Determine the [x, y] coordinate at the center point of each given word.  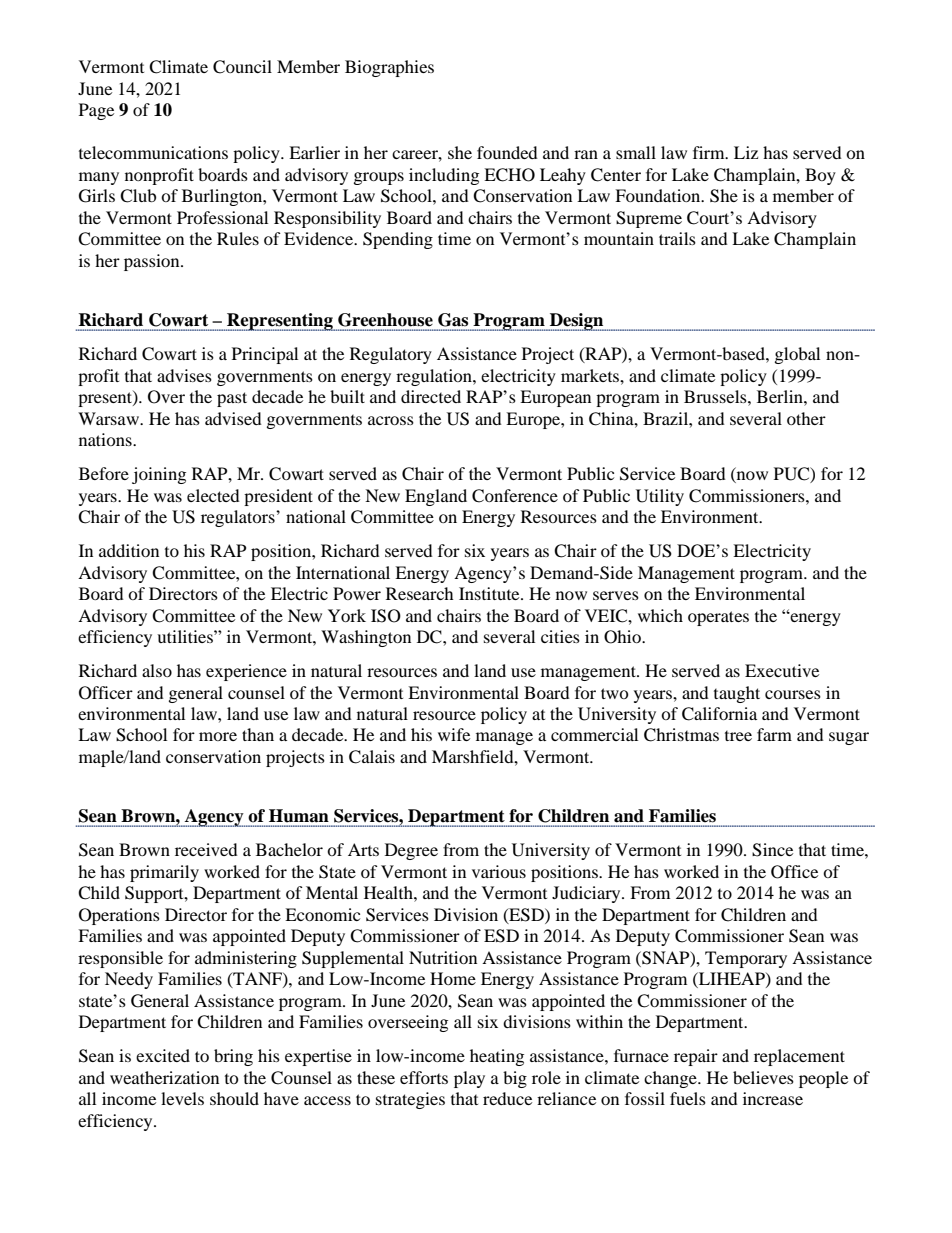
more [218, 736]
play [469, 1079]
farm [774, 734]
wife [454, 734]
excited [163, 1055]
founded [507, 152]
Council [242, 67]
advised [233, 418]
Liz [746, 152]
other [806, 418]
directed [431, 396]
